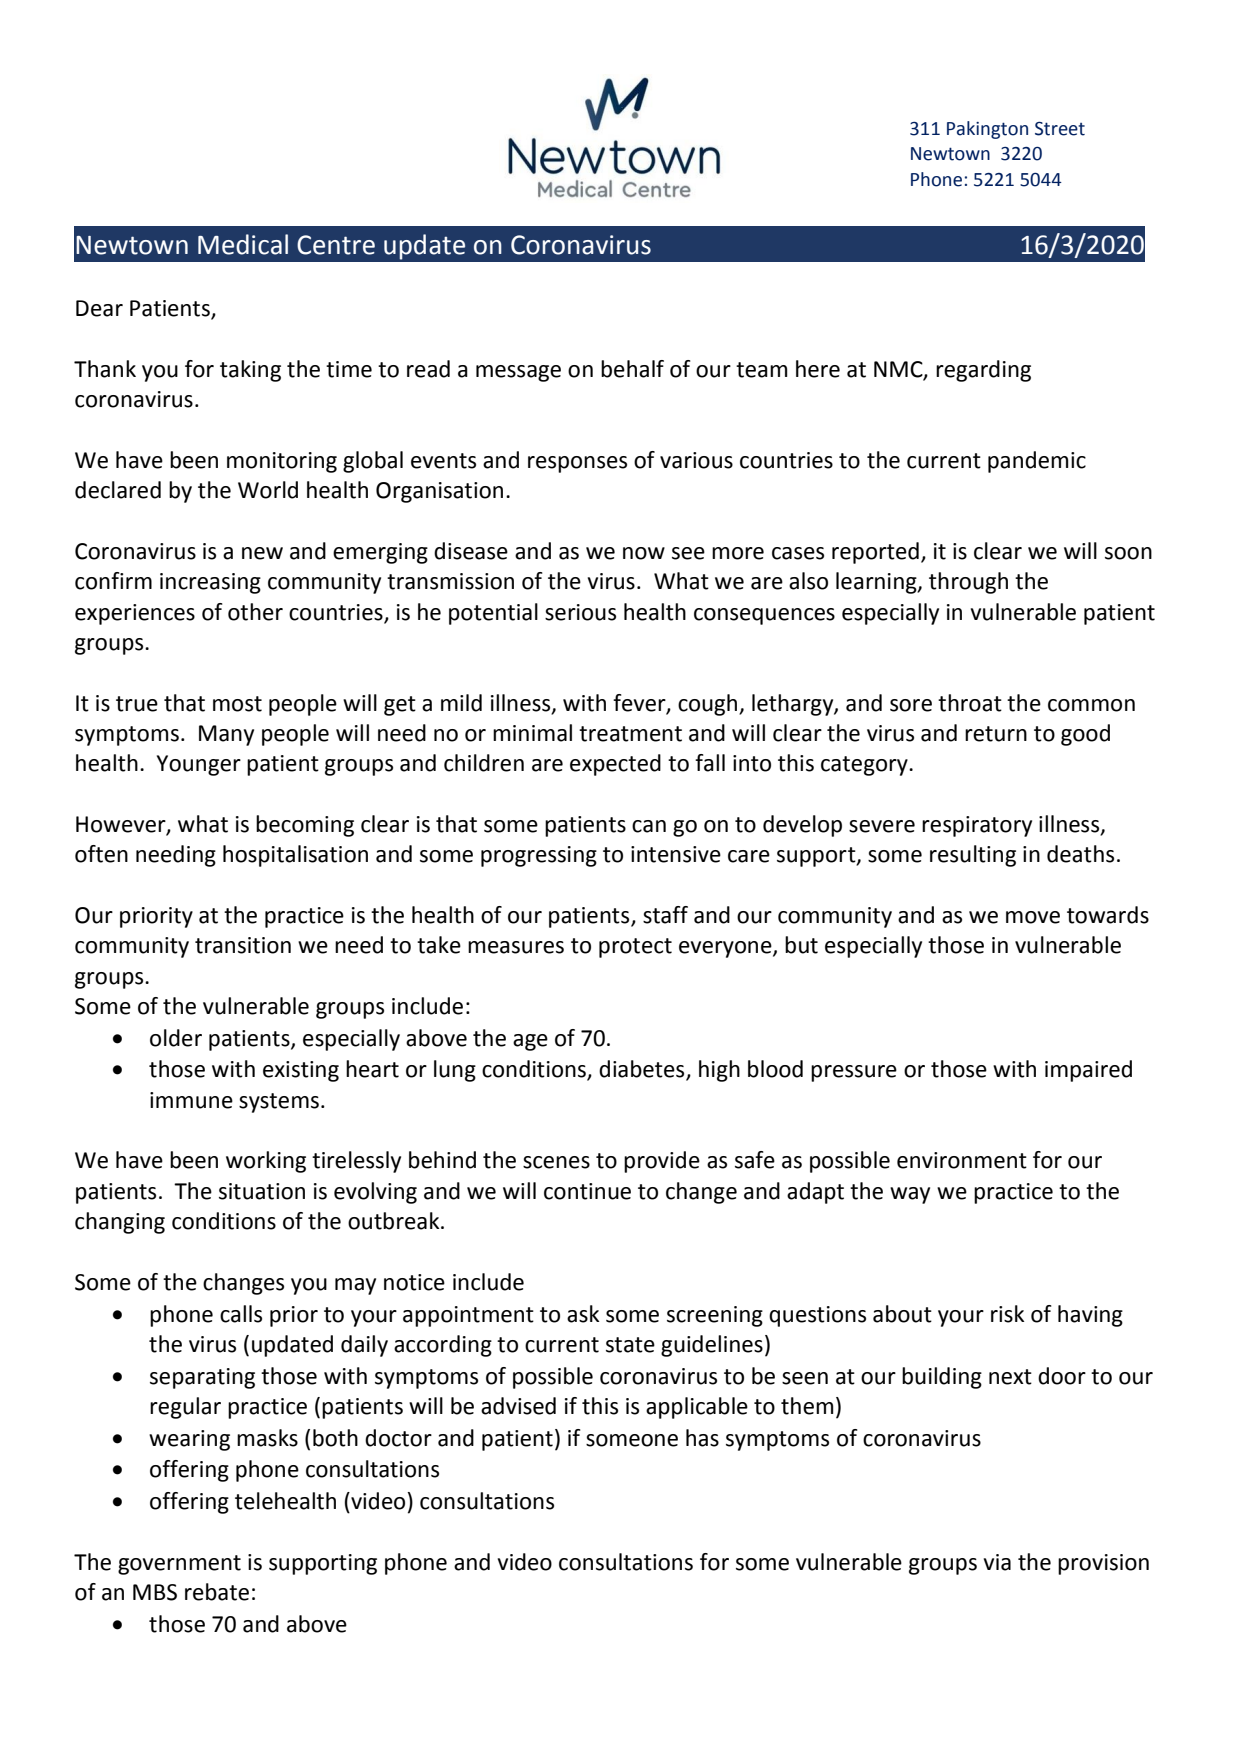 The height and width of the screenshot is (1745, 1233). Describe the element at coordinates (295, 856) in the screenshot. I see `hospitalisation` at that location.
